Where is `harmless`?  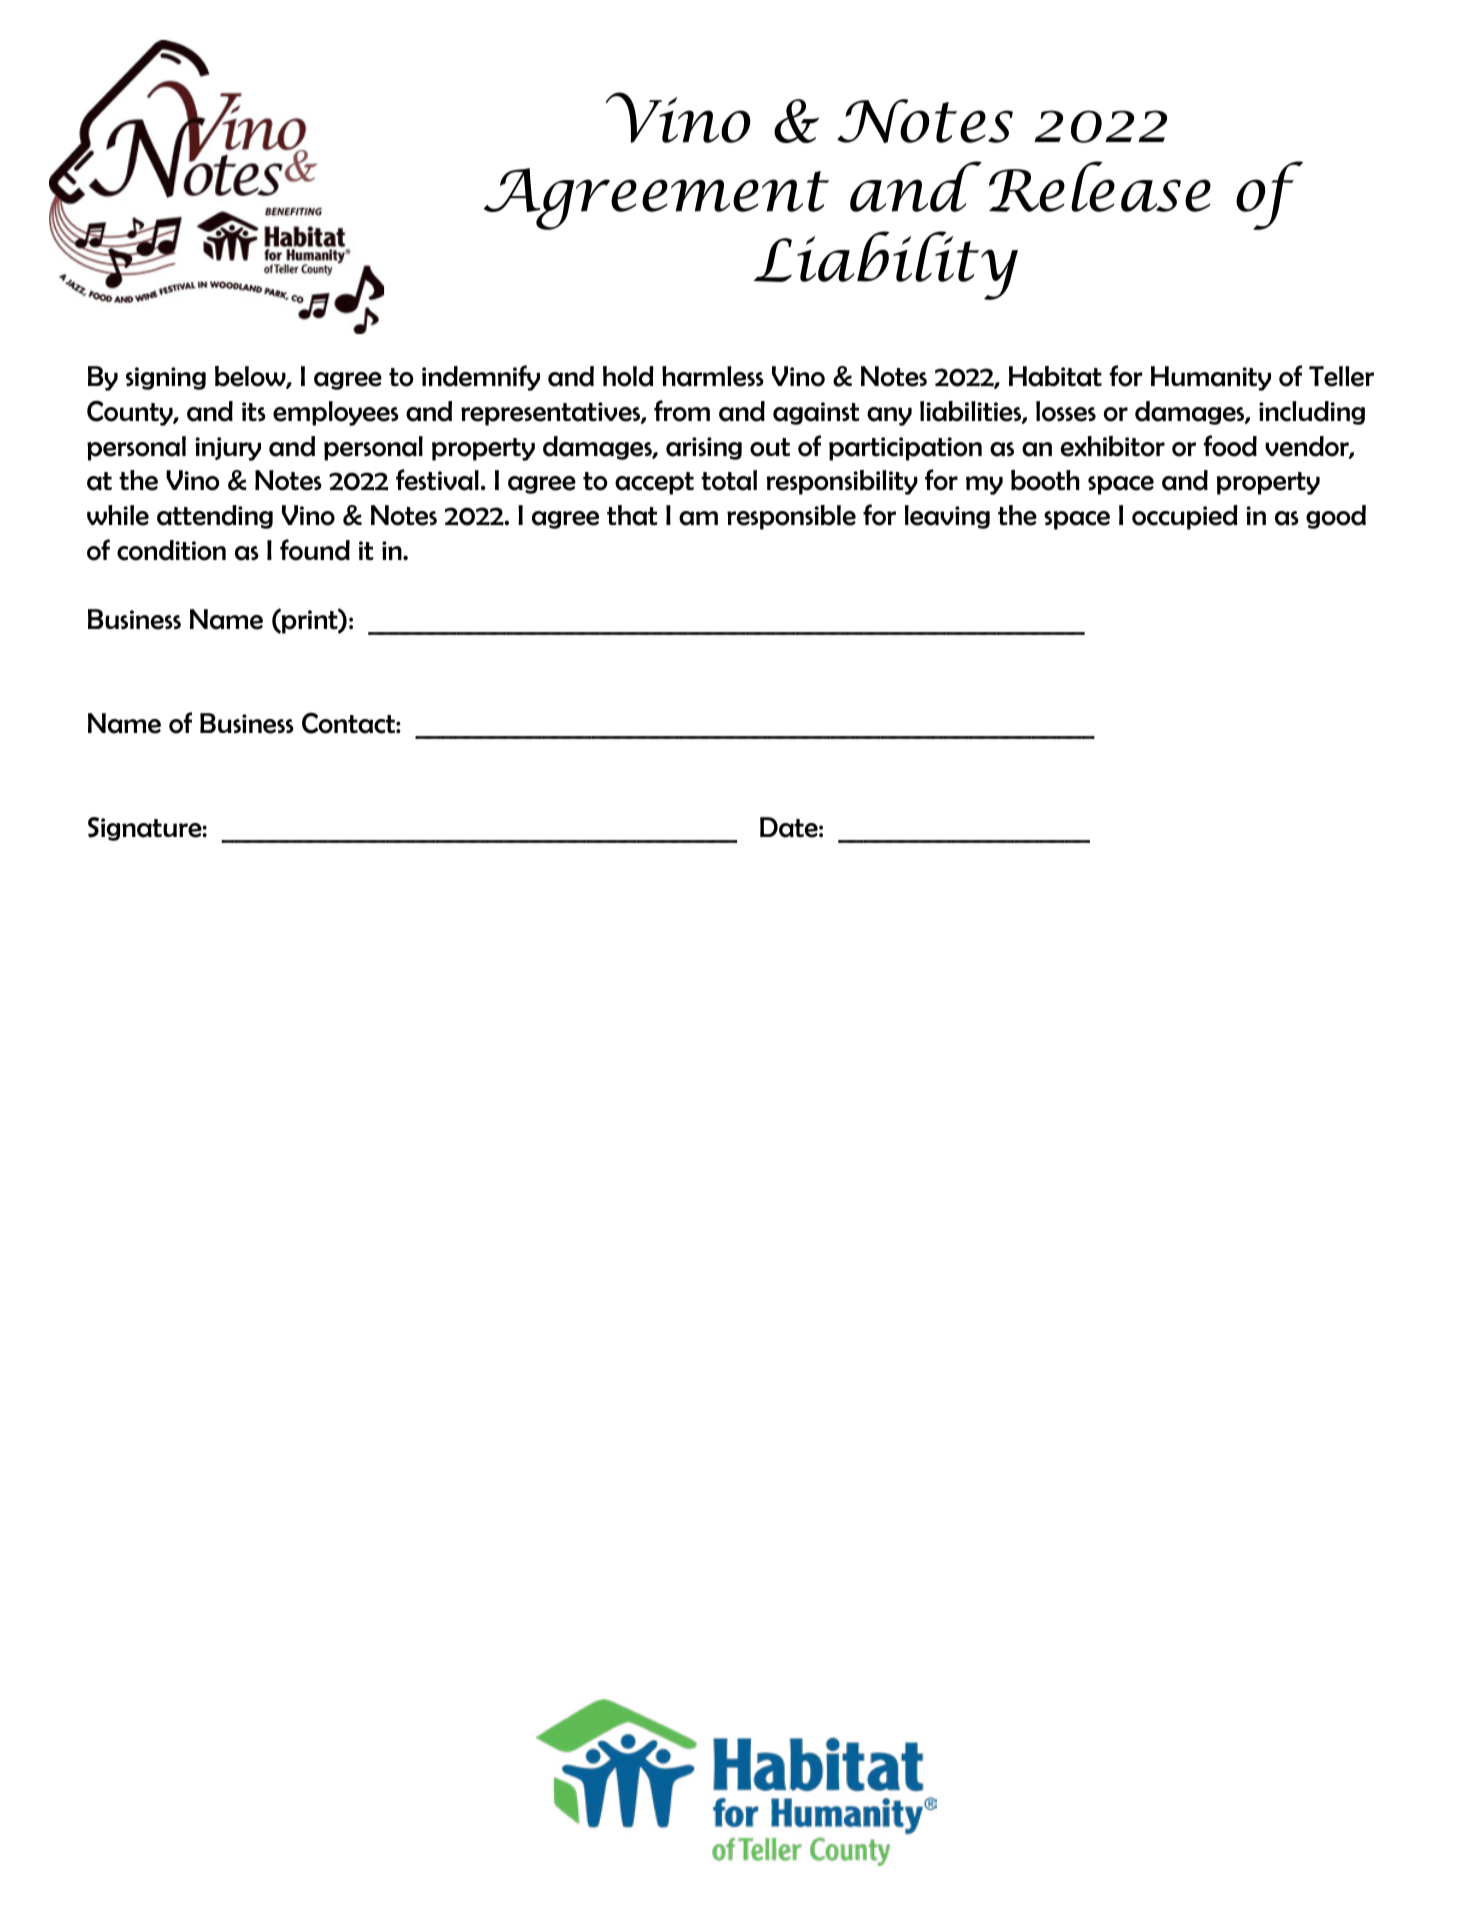 harmless is located at coordinates (713, 376).
